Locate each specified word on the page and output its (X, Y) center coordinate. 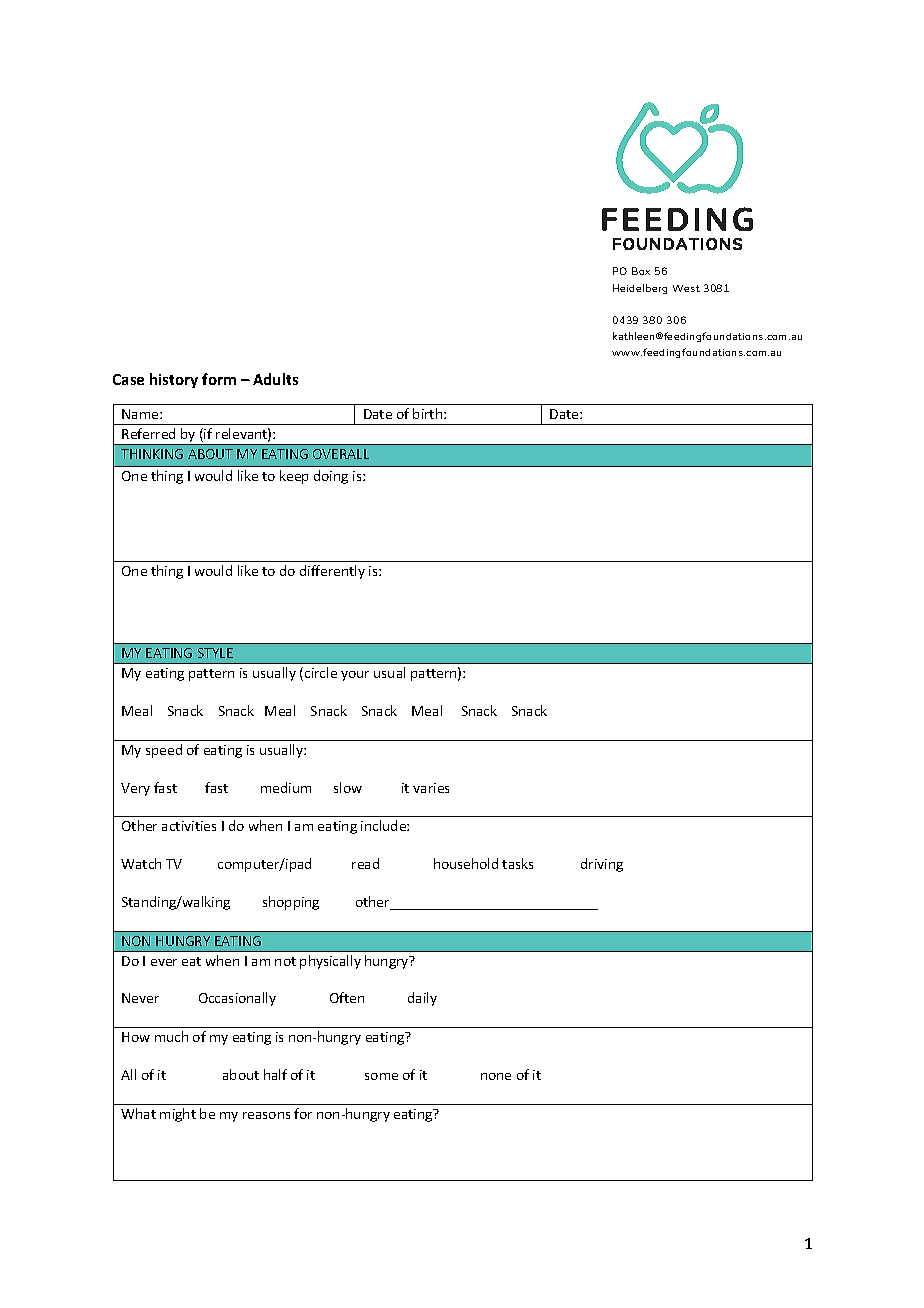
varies (431, 788)
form (219, 379)
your (355, 676)
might (178, 1115)
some (381, 1076)
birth (429, 413)
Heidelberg (640, 289)
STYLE (215, 653)
